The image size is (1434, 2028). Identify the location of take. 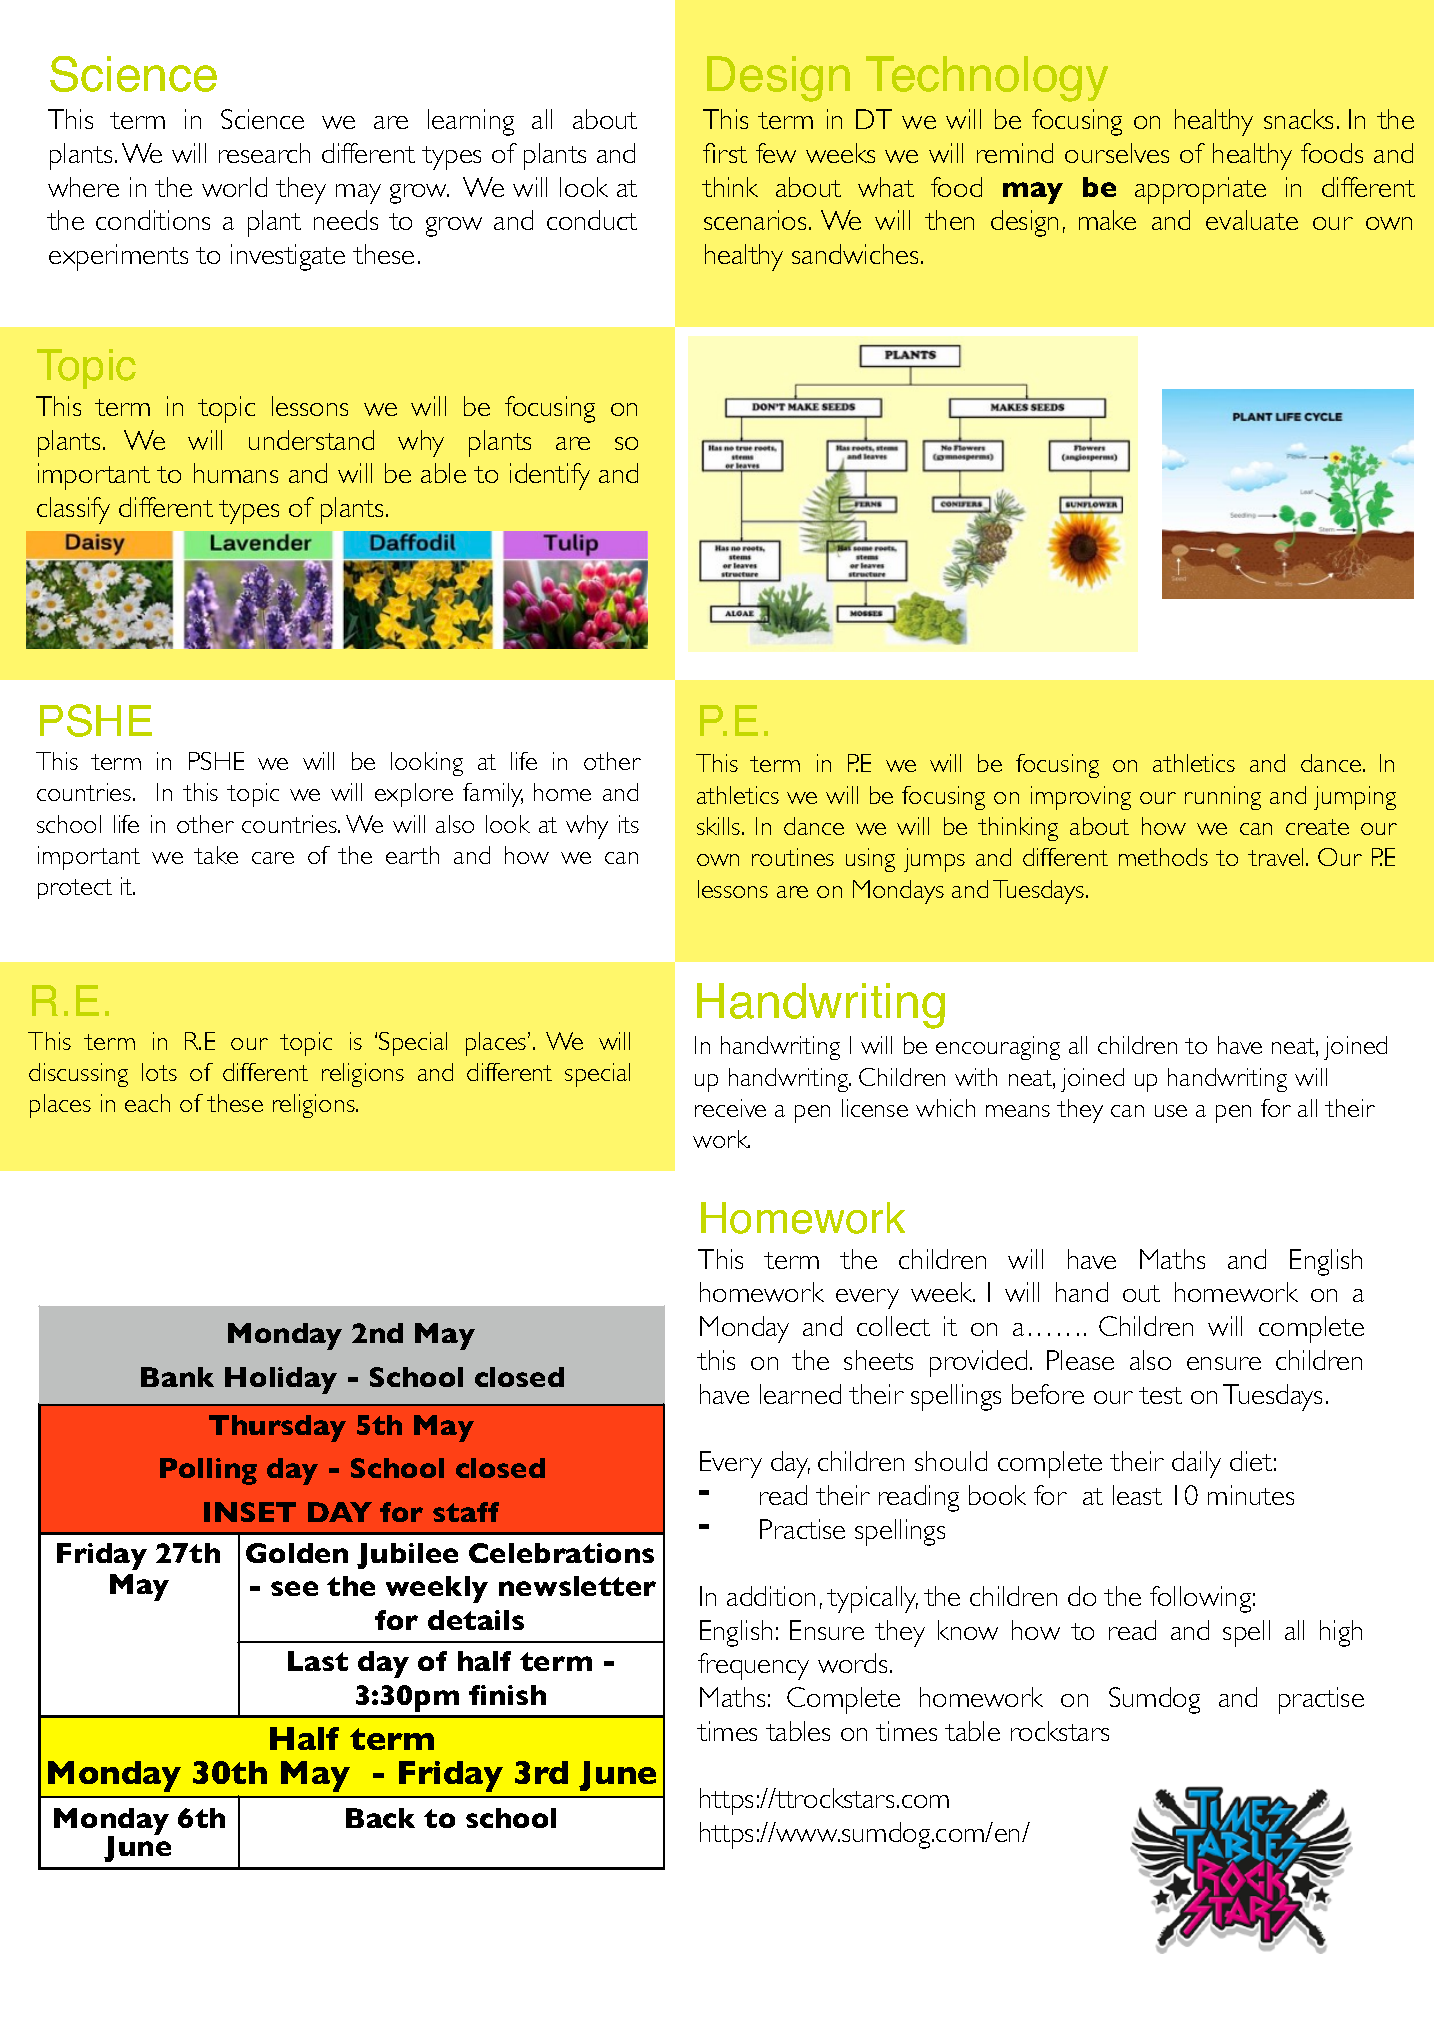
(216, 855).
